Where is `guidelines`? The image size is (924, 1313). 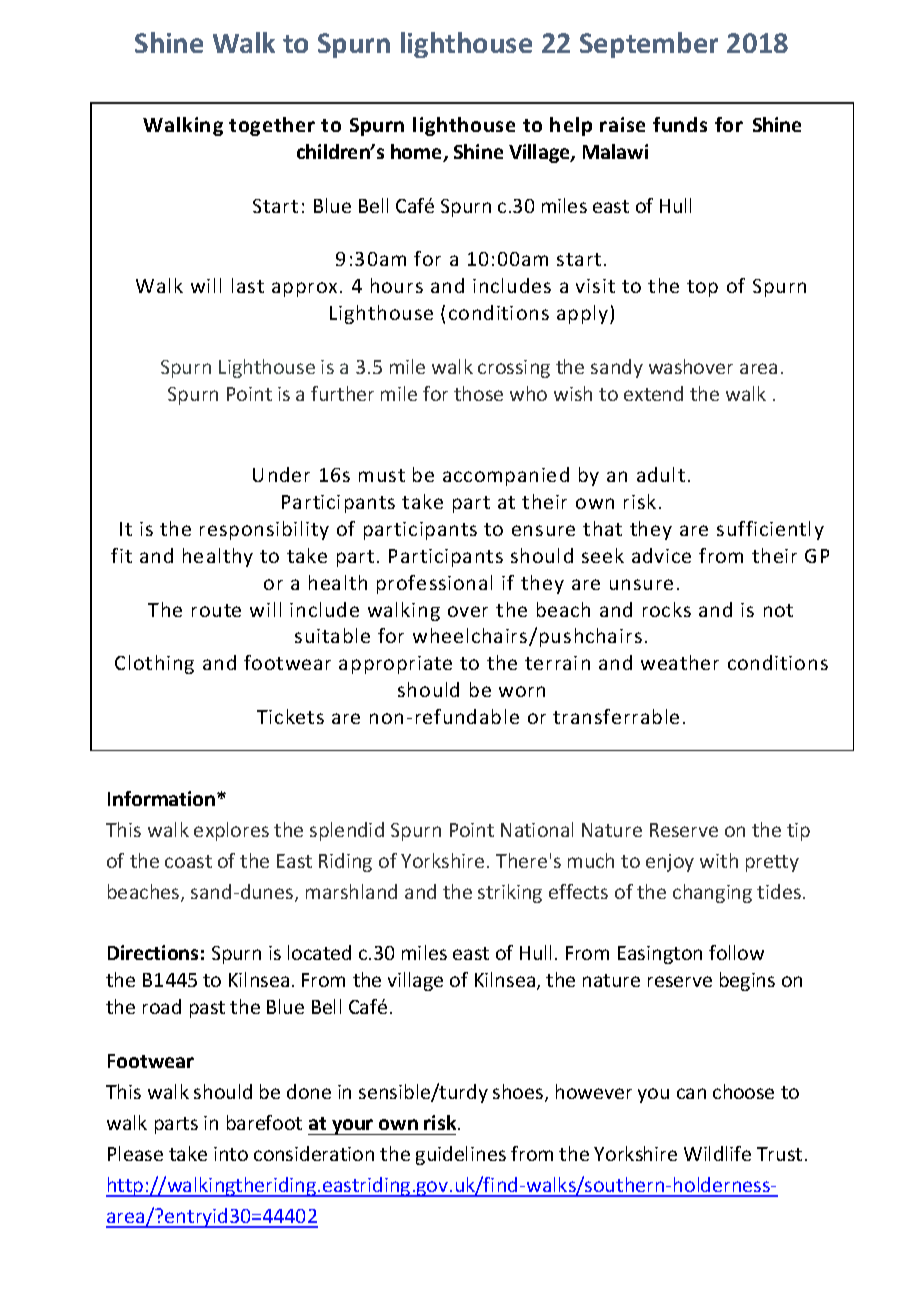
guidelines is located at coordinates (461, 1155).
